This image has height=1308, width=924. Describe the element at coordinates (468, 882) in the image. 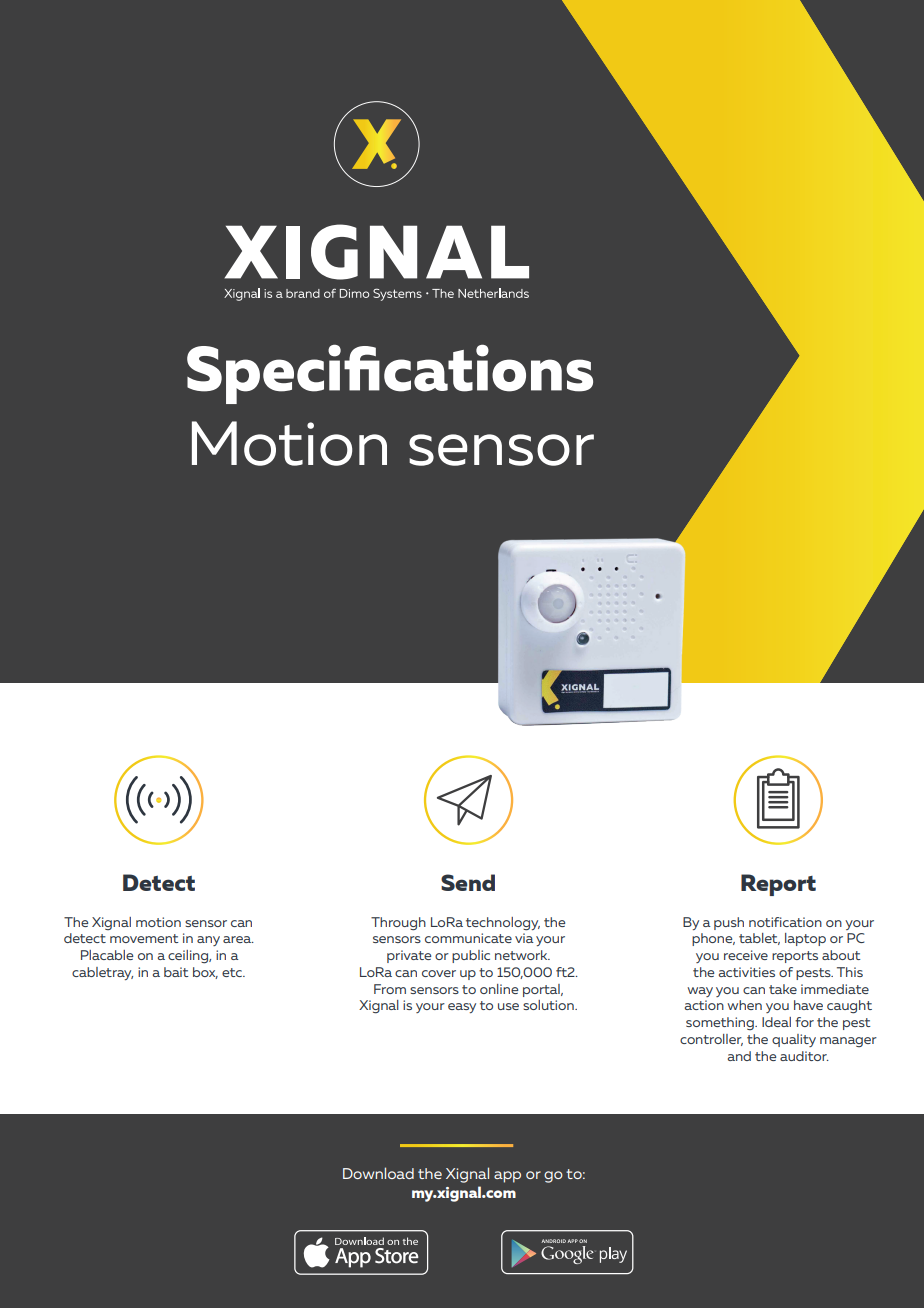

I see `Send` at that location.
